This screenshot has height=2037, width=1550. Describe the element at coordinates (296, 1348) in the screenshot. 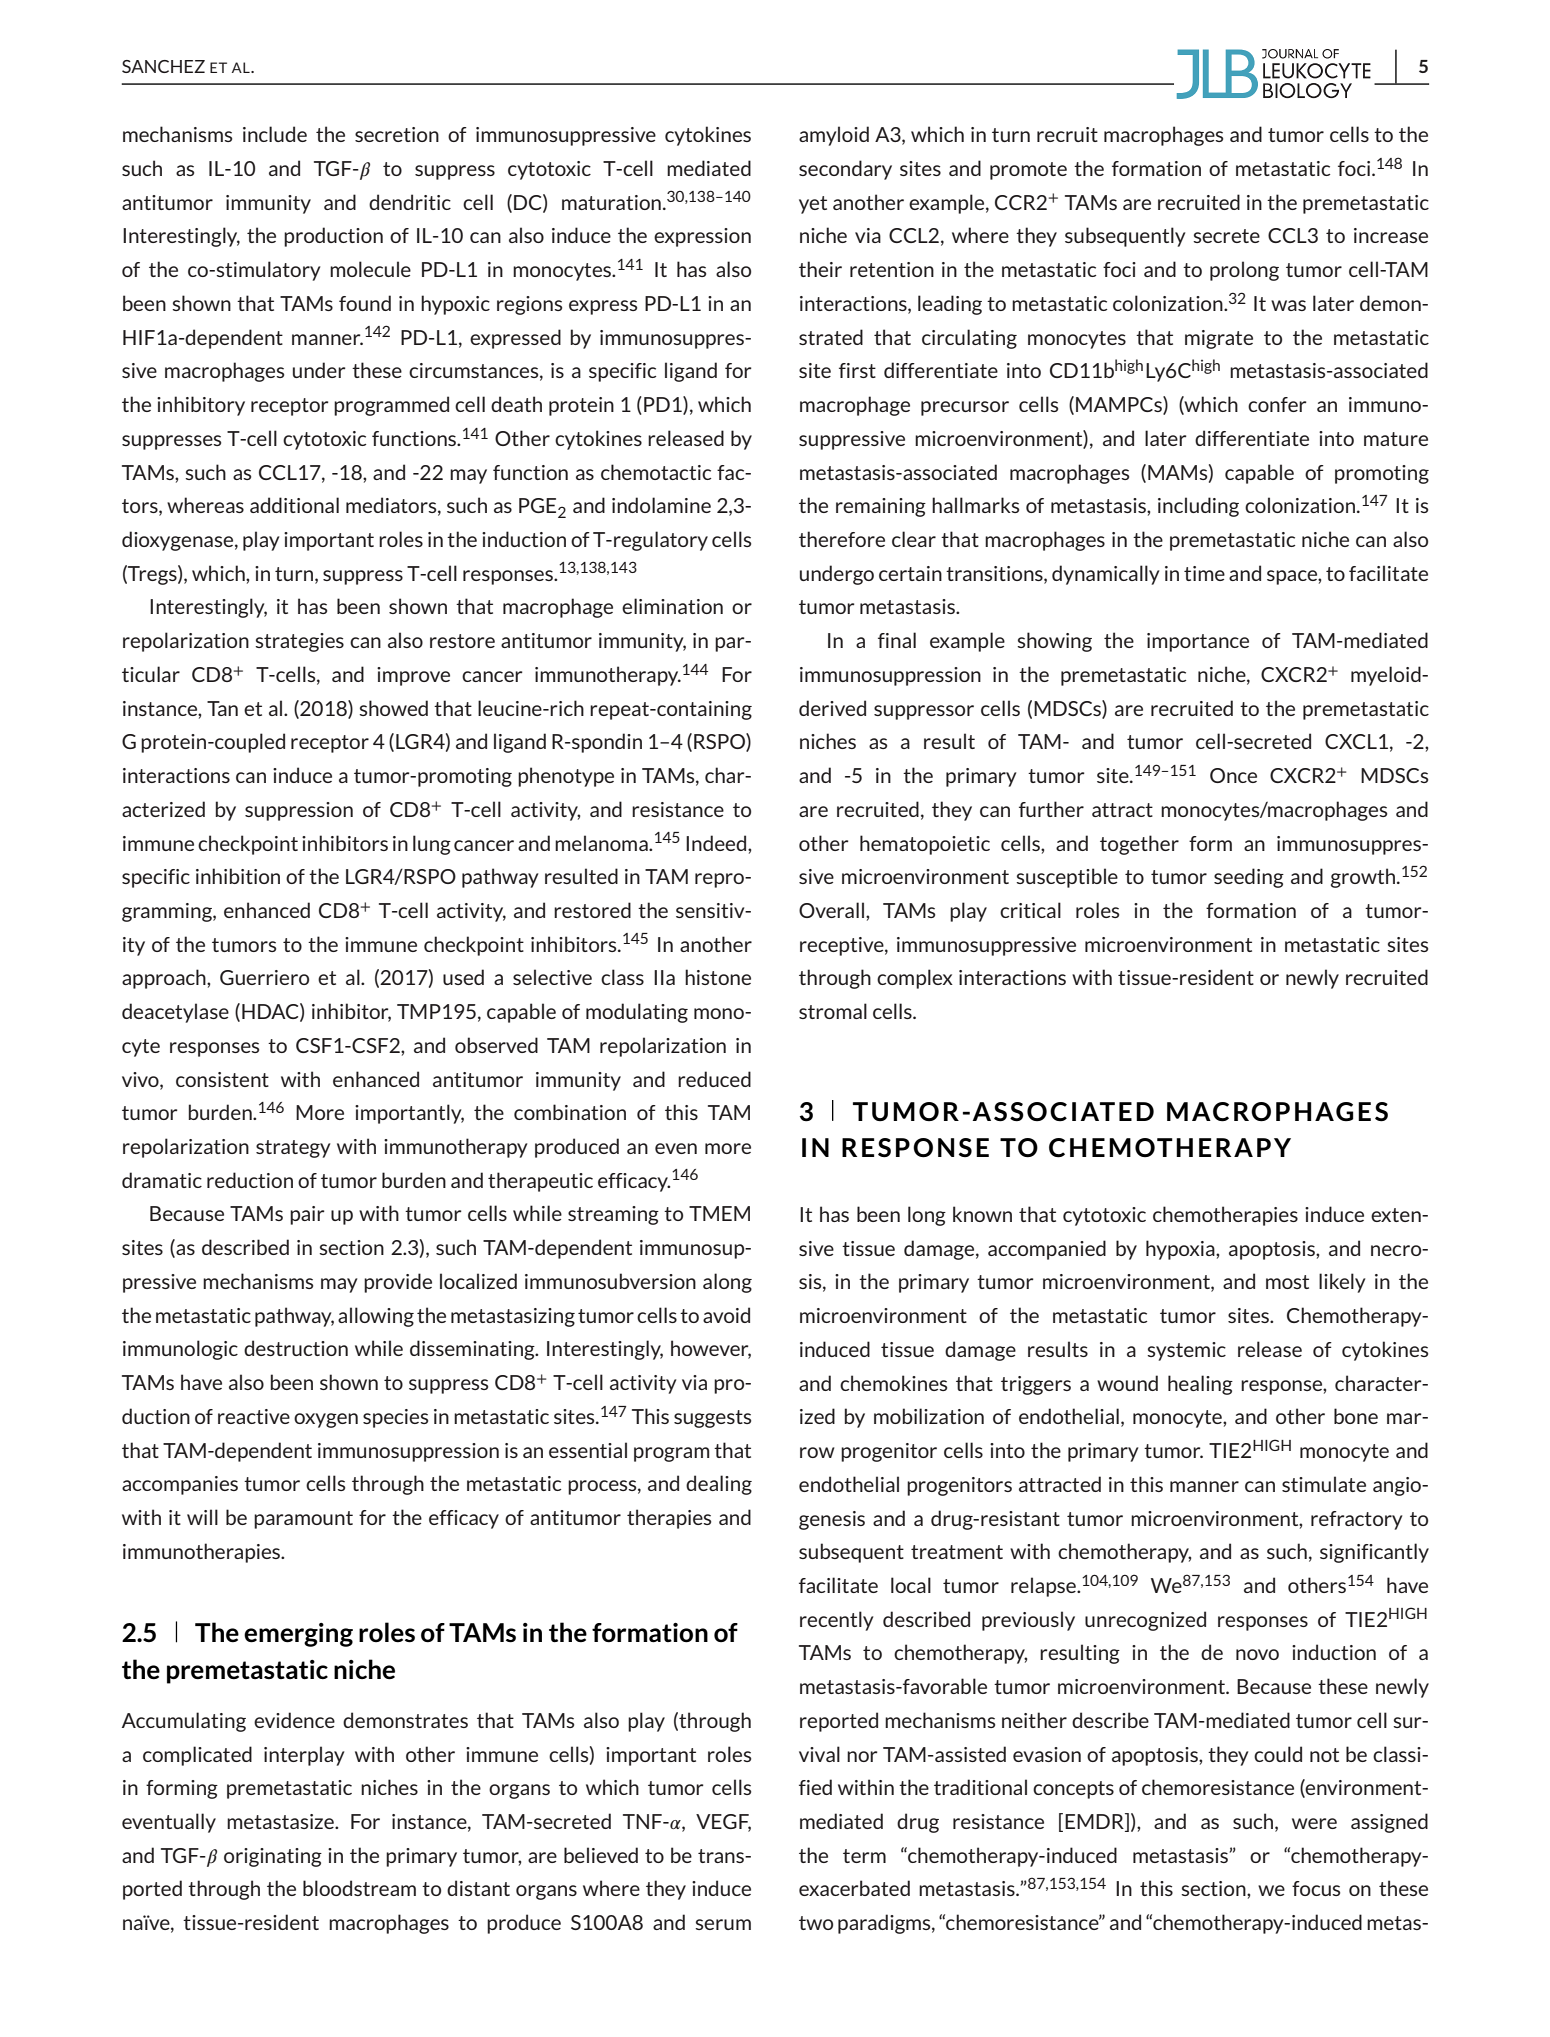

I see `destruction` at that location.
